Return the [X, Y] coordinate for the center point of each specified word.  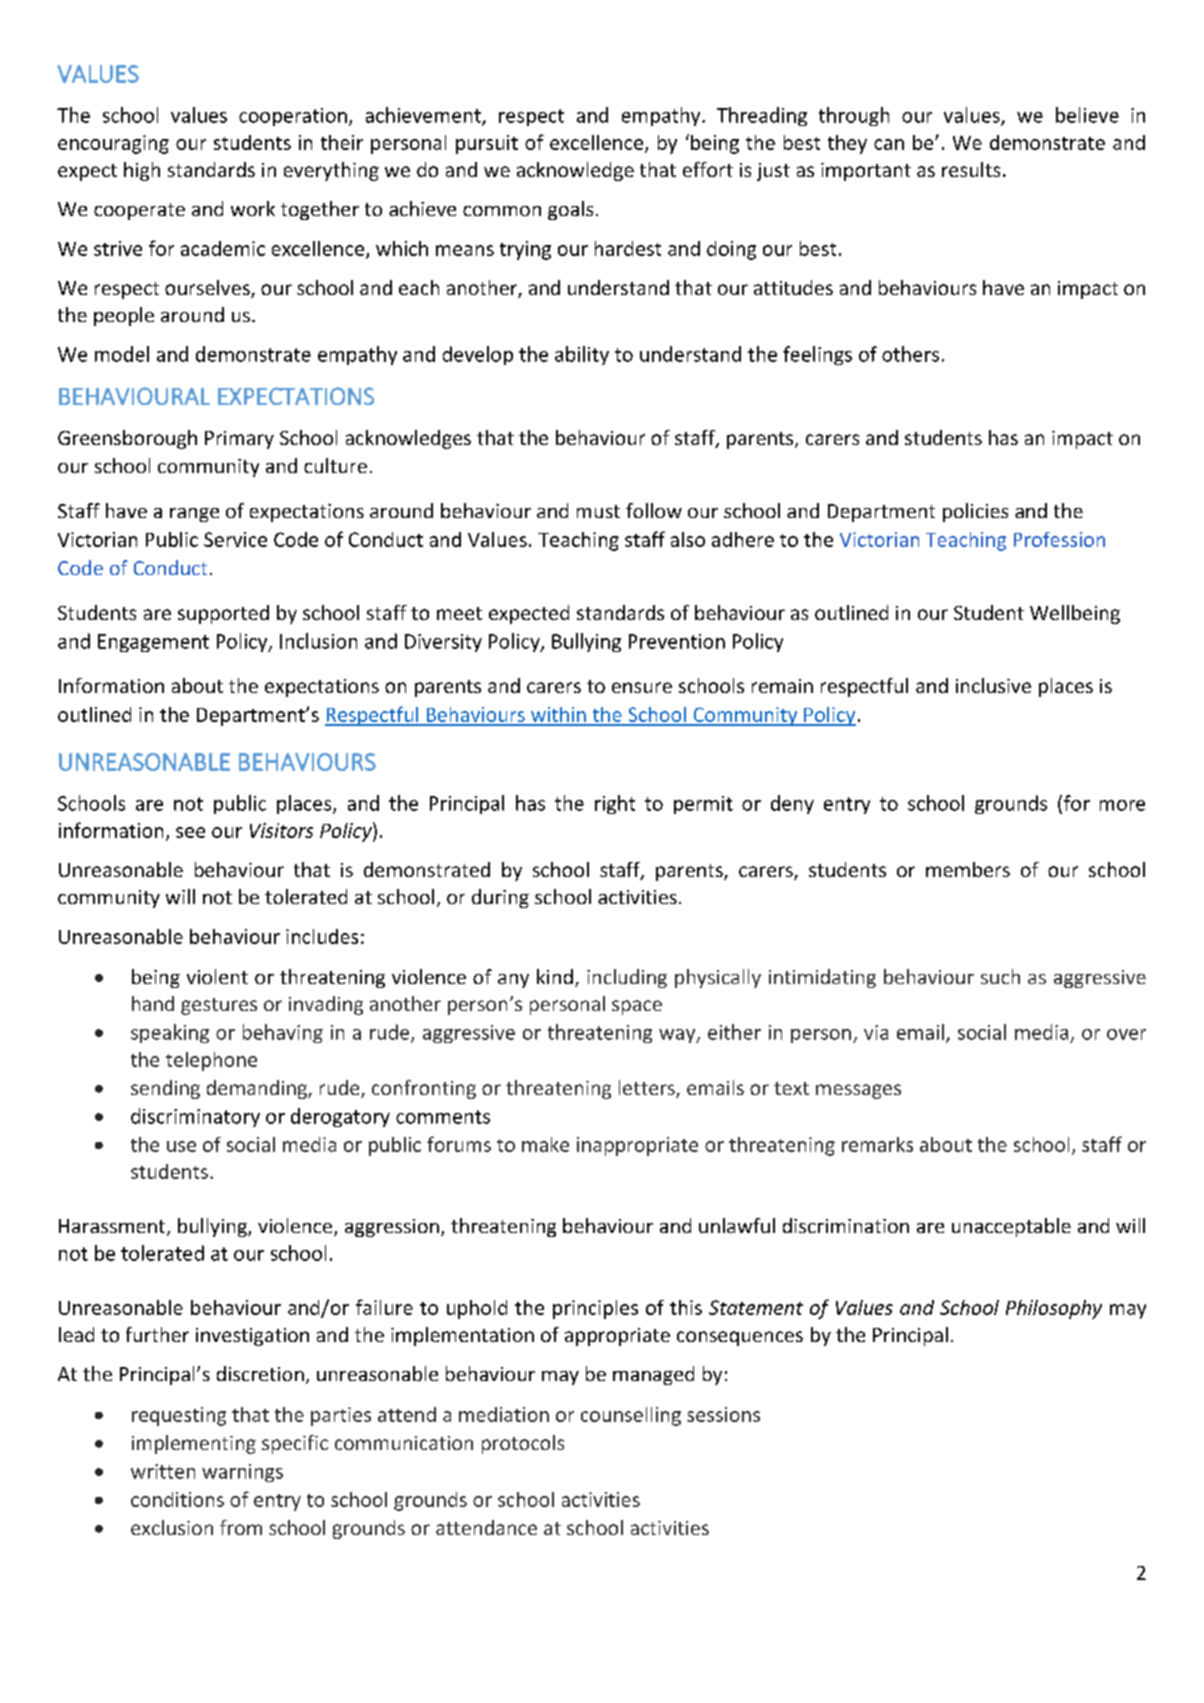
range [194, 515]
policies [975, 512]
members [968, 869]
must [598, 511]
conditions [177, 1499]
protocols [523, 1444]
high [142, 171]
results [971, 169]
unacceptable [1011, 1227]
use [181, 1146]
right [615, 804]
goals [570, 210]
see [190, 832]
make [545, 1144]
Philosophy [1054, 1309]
